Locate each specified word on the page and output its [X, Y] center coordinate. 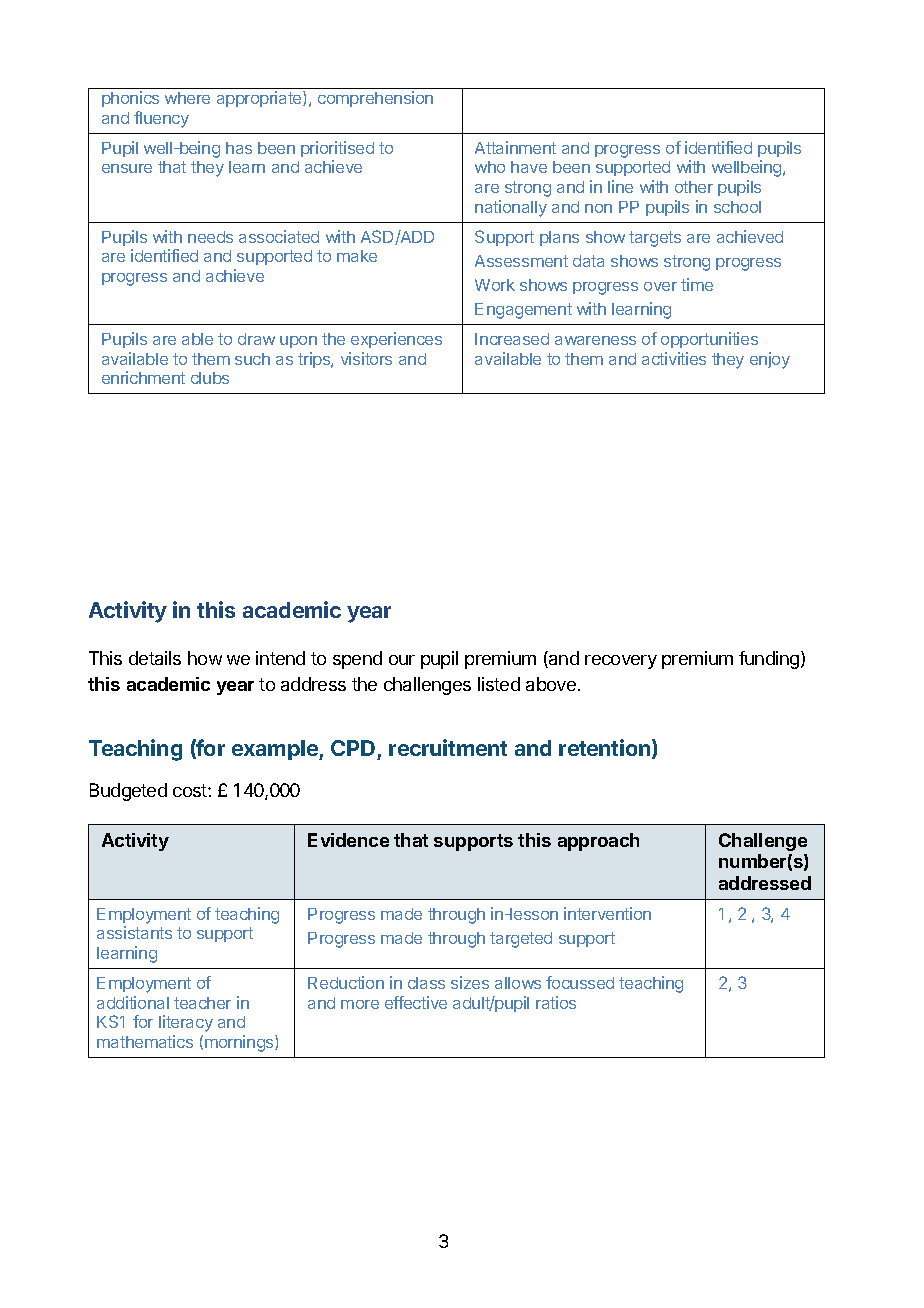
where [187, 98]
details [155, 658]
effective [416, 1002]
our [402, 660]
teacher [202, 1003]
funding [770, 660]
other [694, 187]
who [490, 167]
